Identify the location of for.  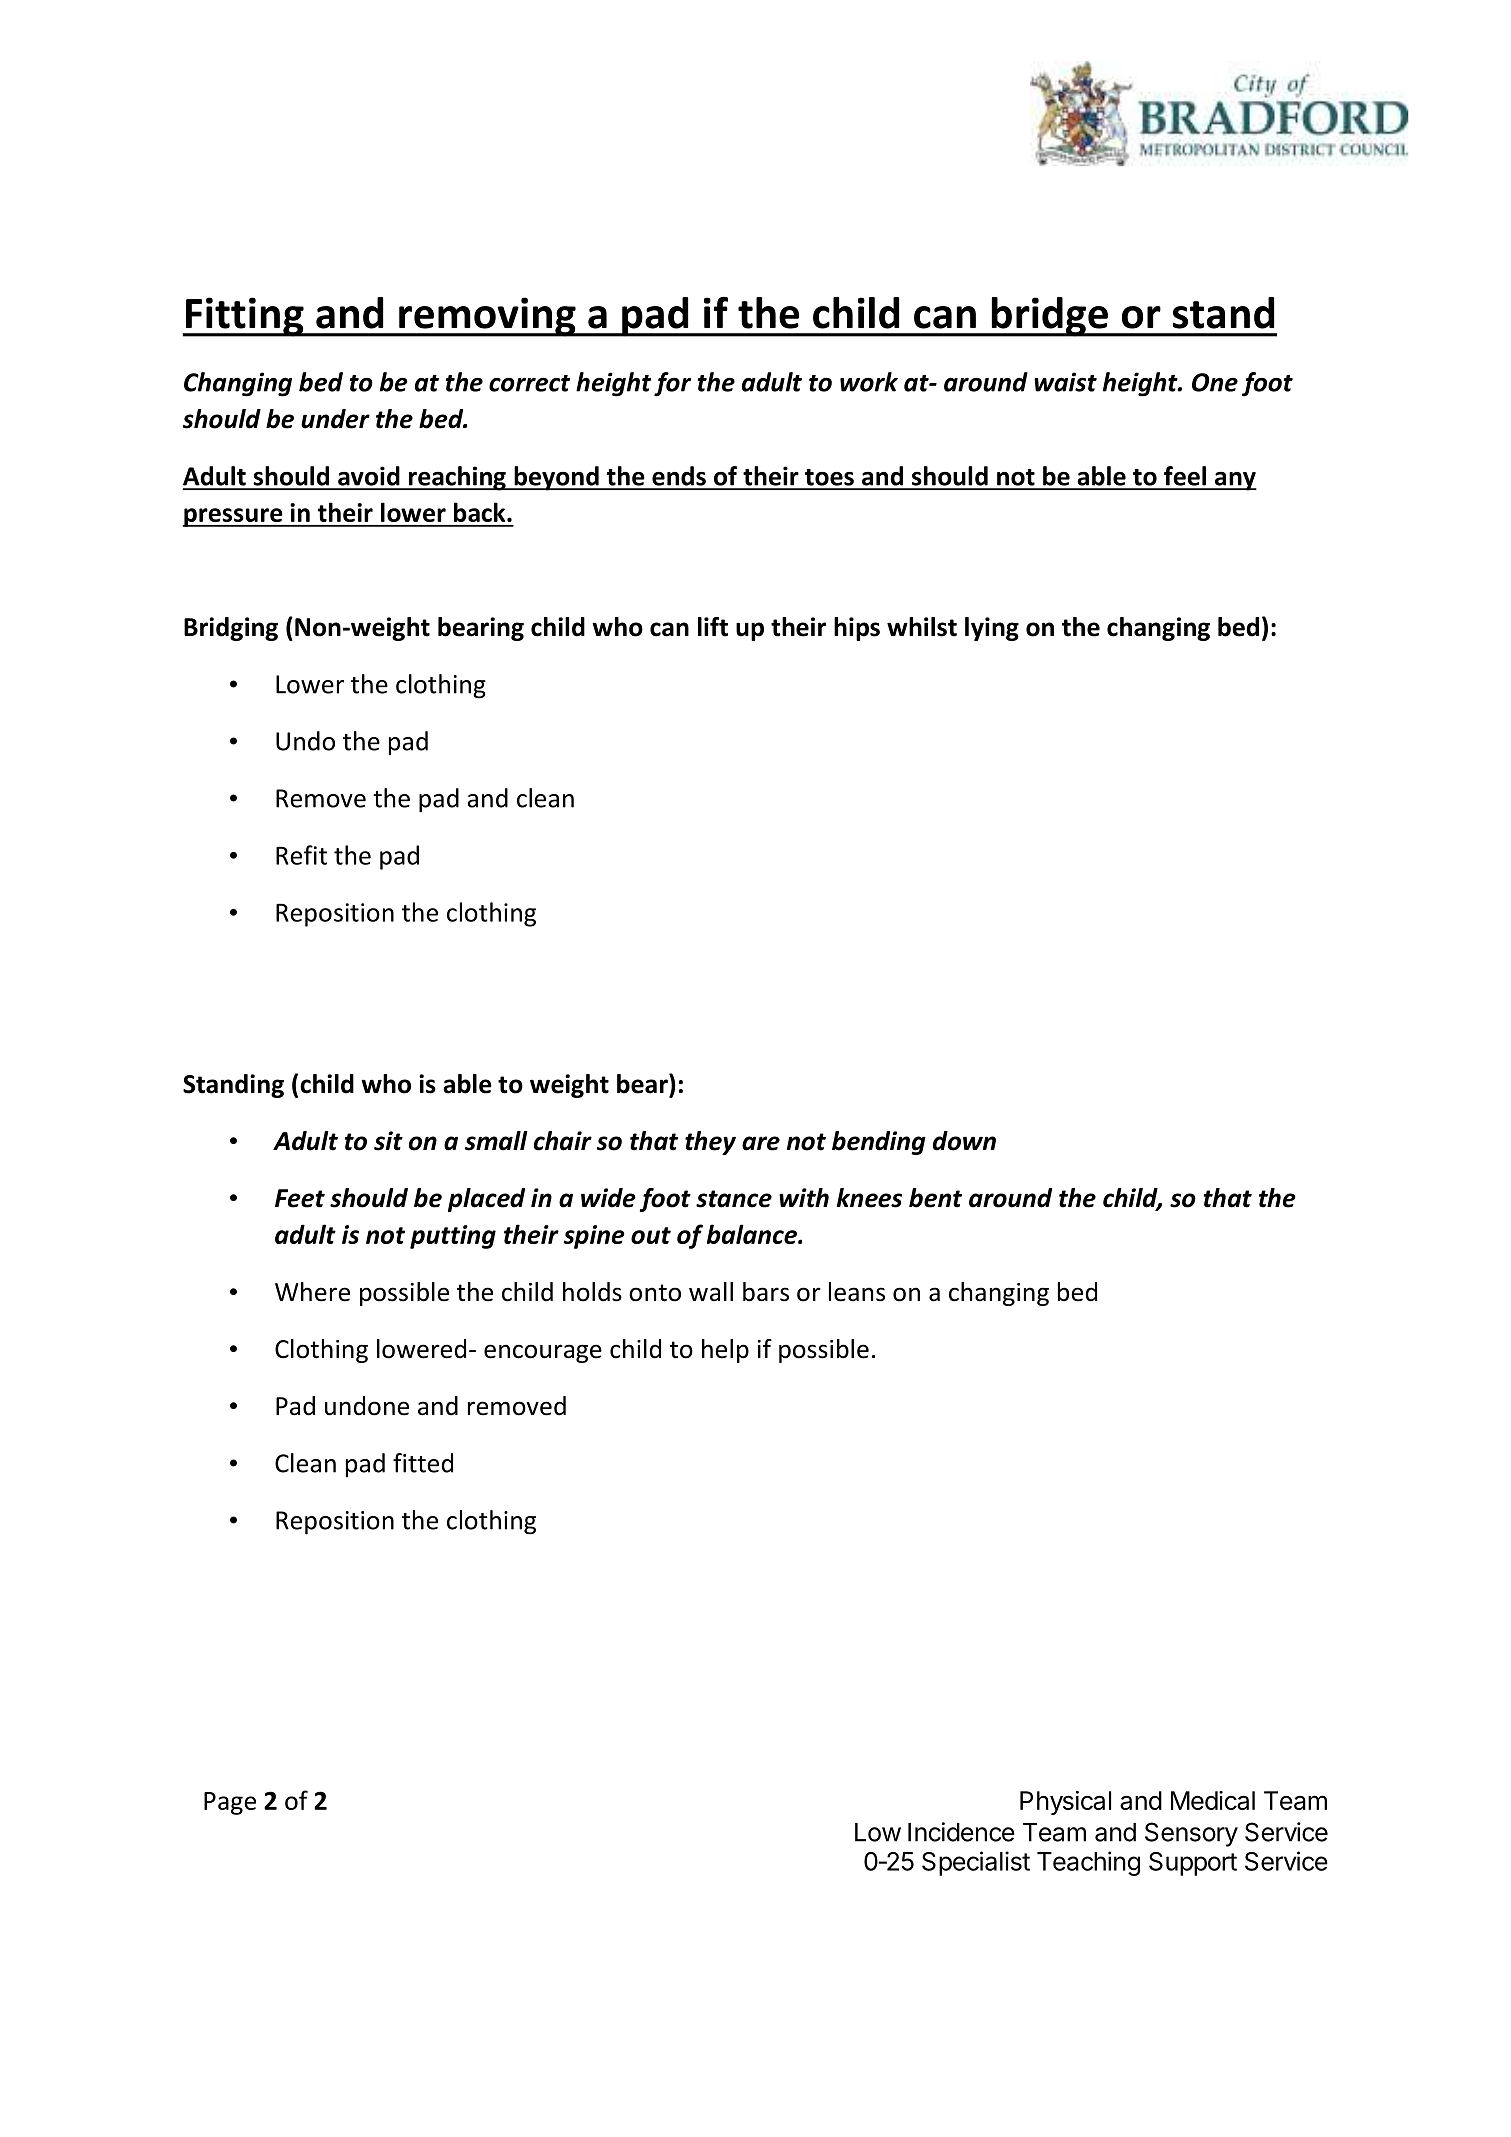
(672, 384).
